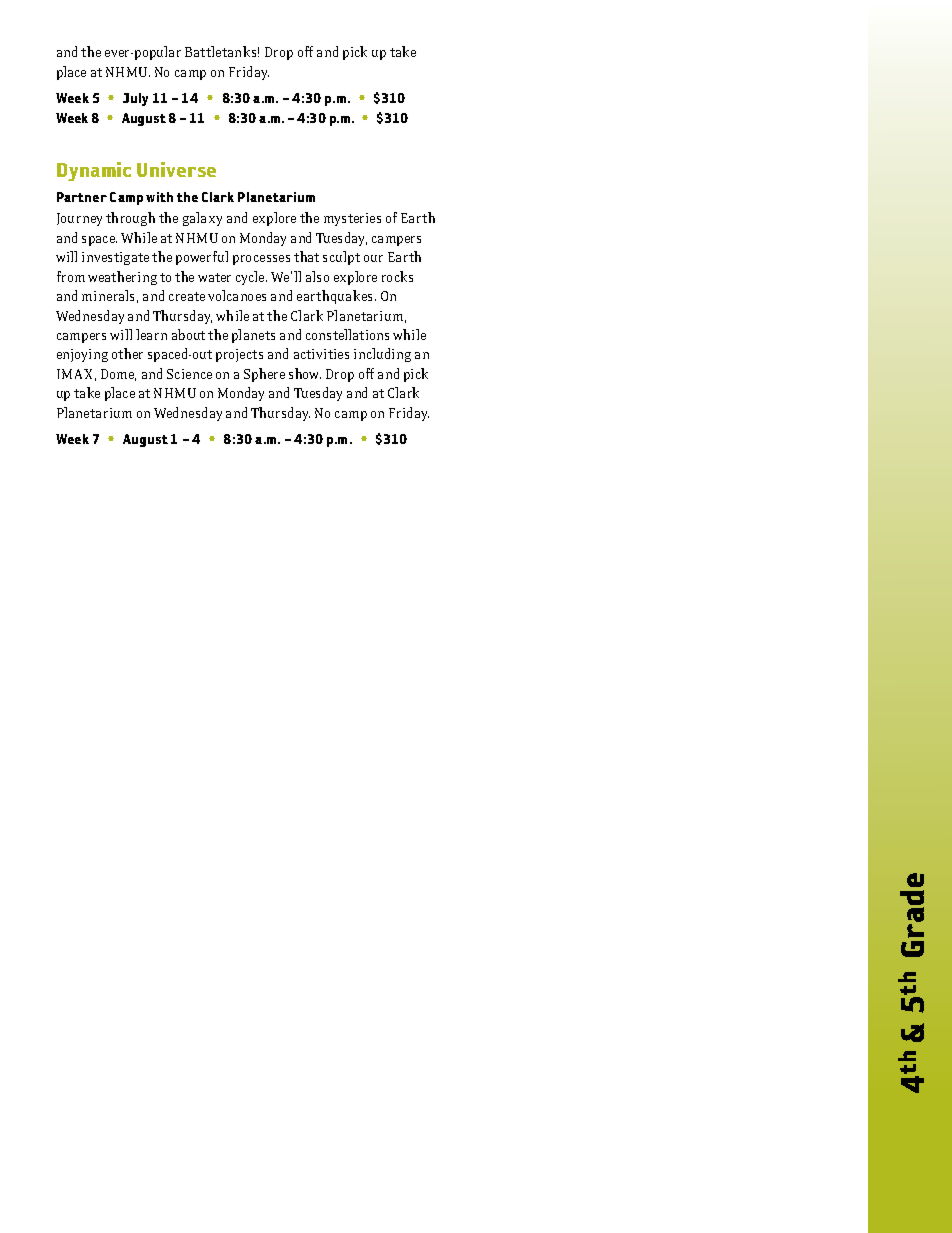 This page has width=952, height=1233. I want to click on galaxy, so click(202, 219).
